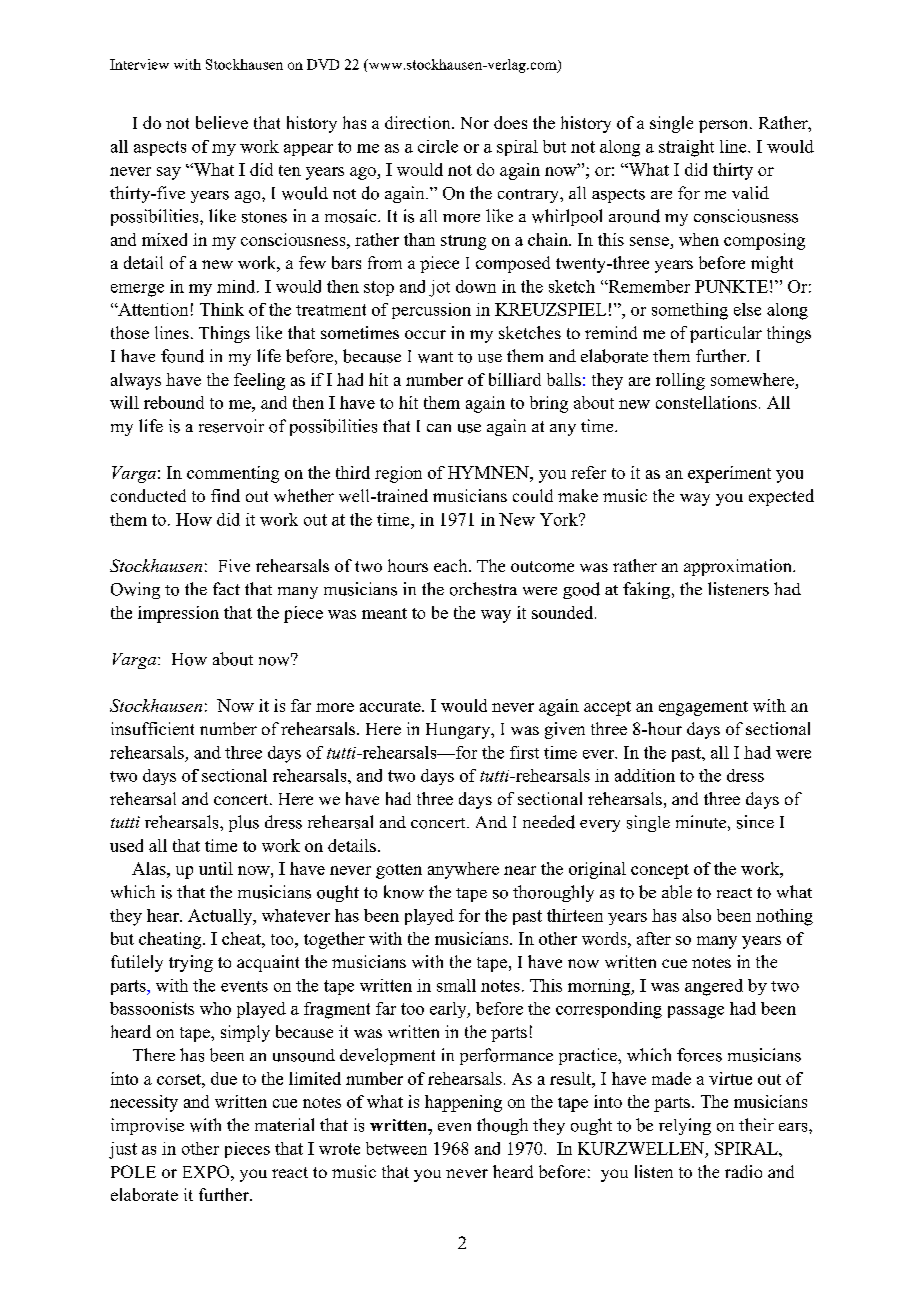 The height and width of the image is (1308, 924). What do you see at coordinates (475, 123) in the image?
I see `Nor` at bounding box center [475, 123].
